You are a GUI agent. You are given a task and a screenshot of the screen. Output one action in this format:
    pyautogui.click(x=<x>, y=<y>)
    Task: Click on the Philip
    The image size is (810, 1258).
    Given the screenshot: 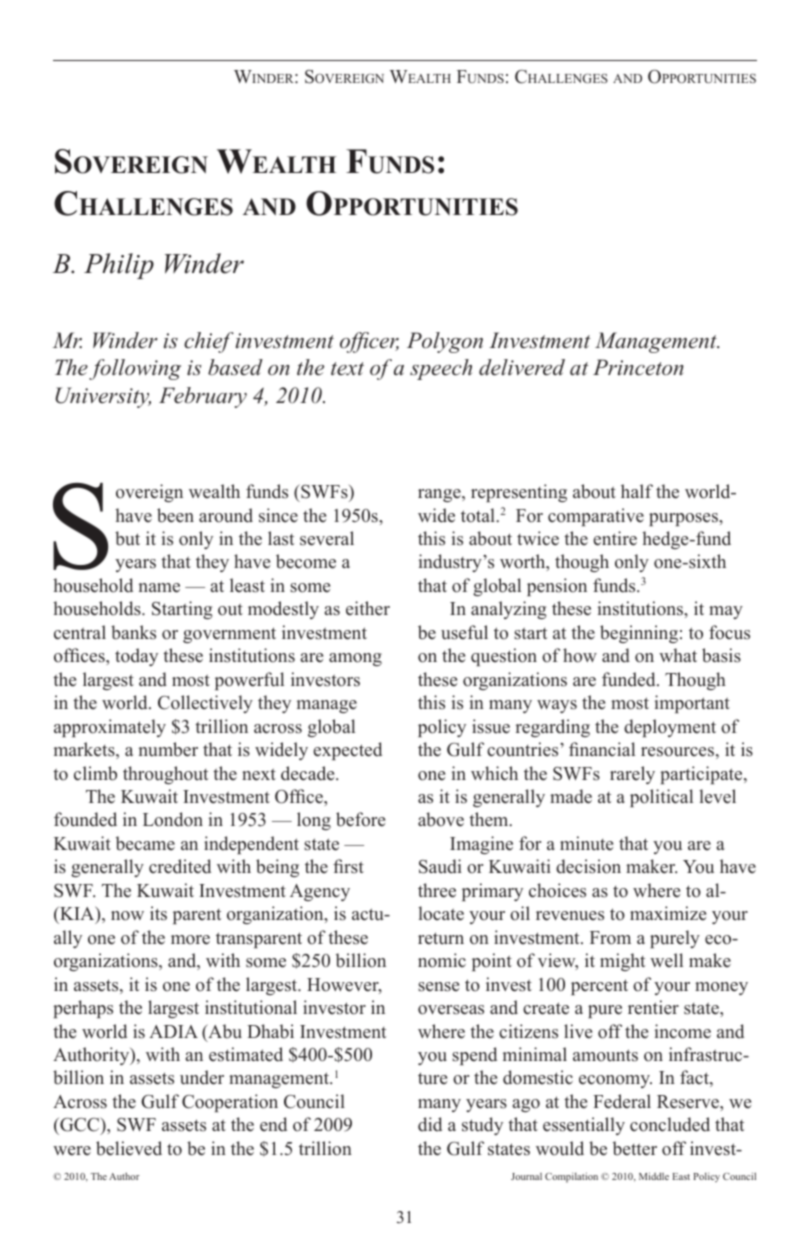 What is the action you would take?
    pyautogui.click(x=119, y=266)
